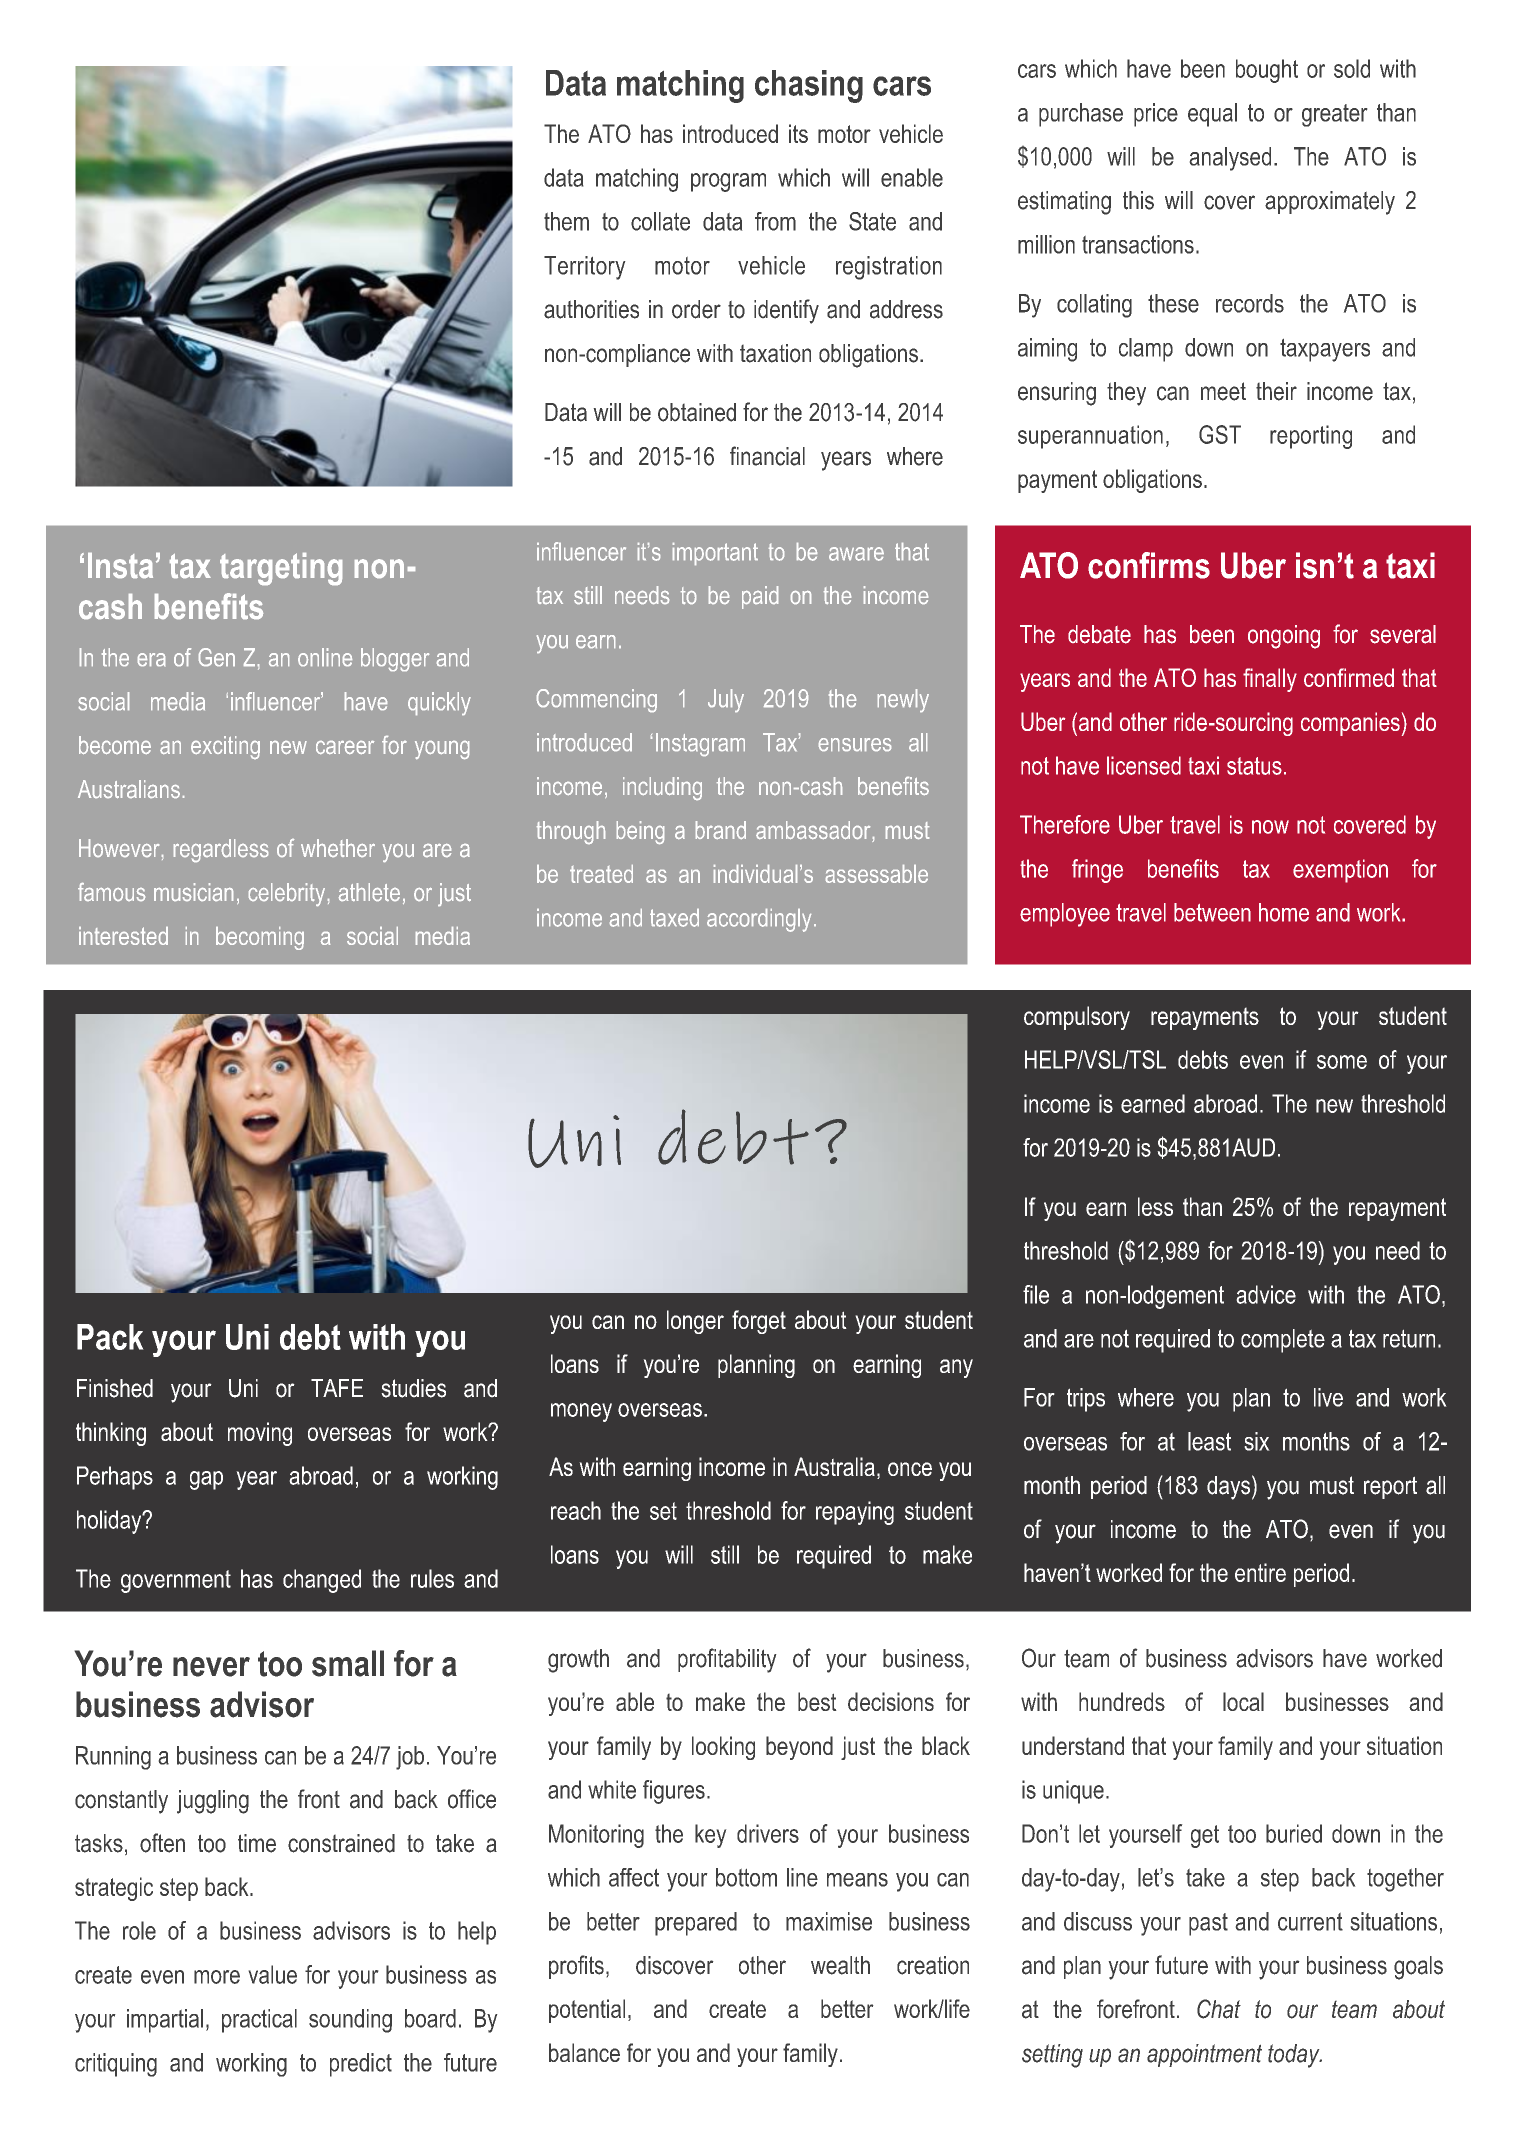  What do you see at coordinates (1283, 1341) in the screenshot?
I see `complete` at bounding box center [1283, 1341].
